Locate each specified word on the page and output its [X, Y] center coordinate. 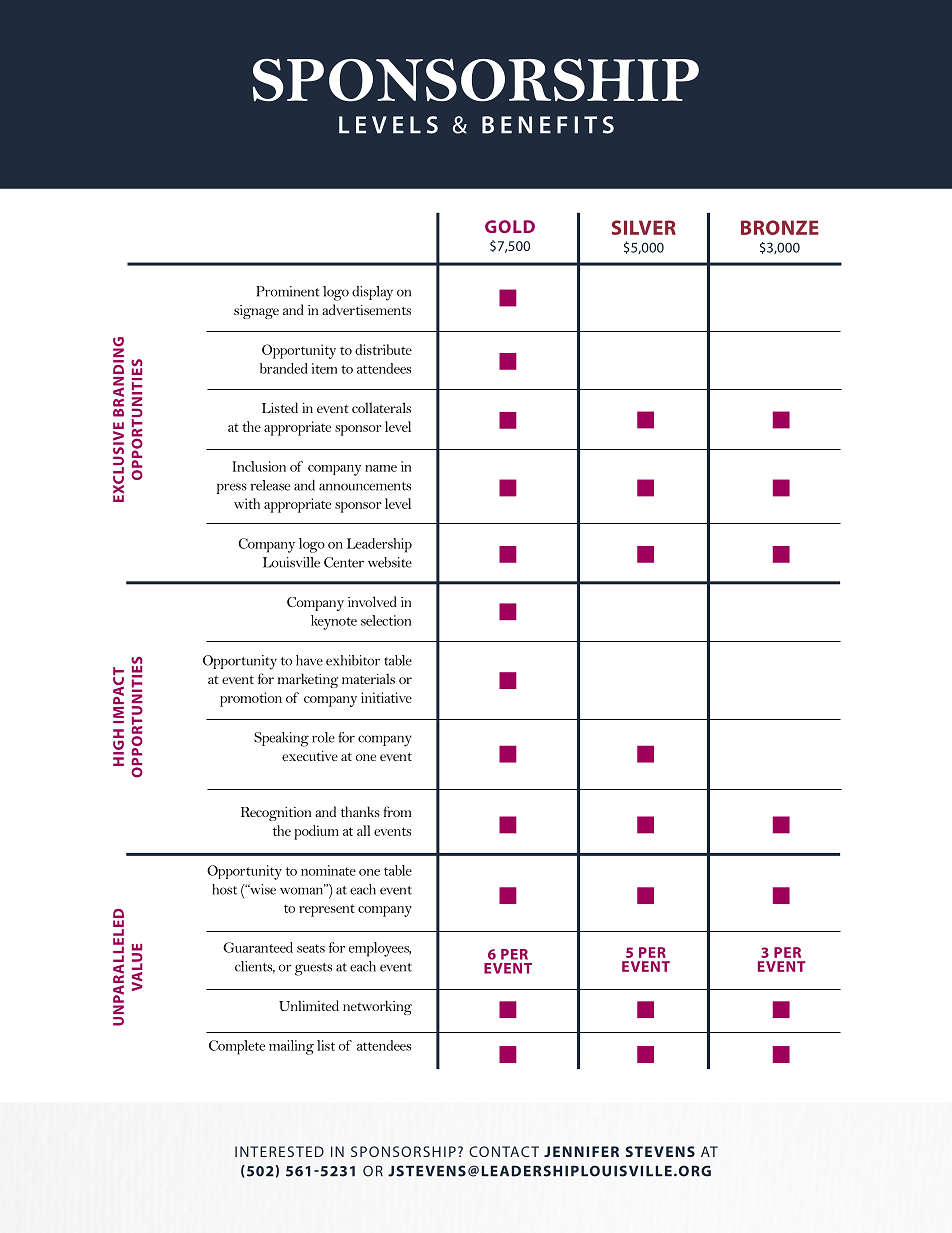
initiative [386, 697]
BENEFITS [548, 125]
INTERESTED [279, 1151]
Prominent [288, 291]
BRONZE [780, 227]
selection [386, 620]
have [309, 660]
